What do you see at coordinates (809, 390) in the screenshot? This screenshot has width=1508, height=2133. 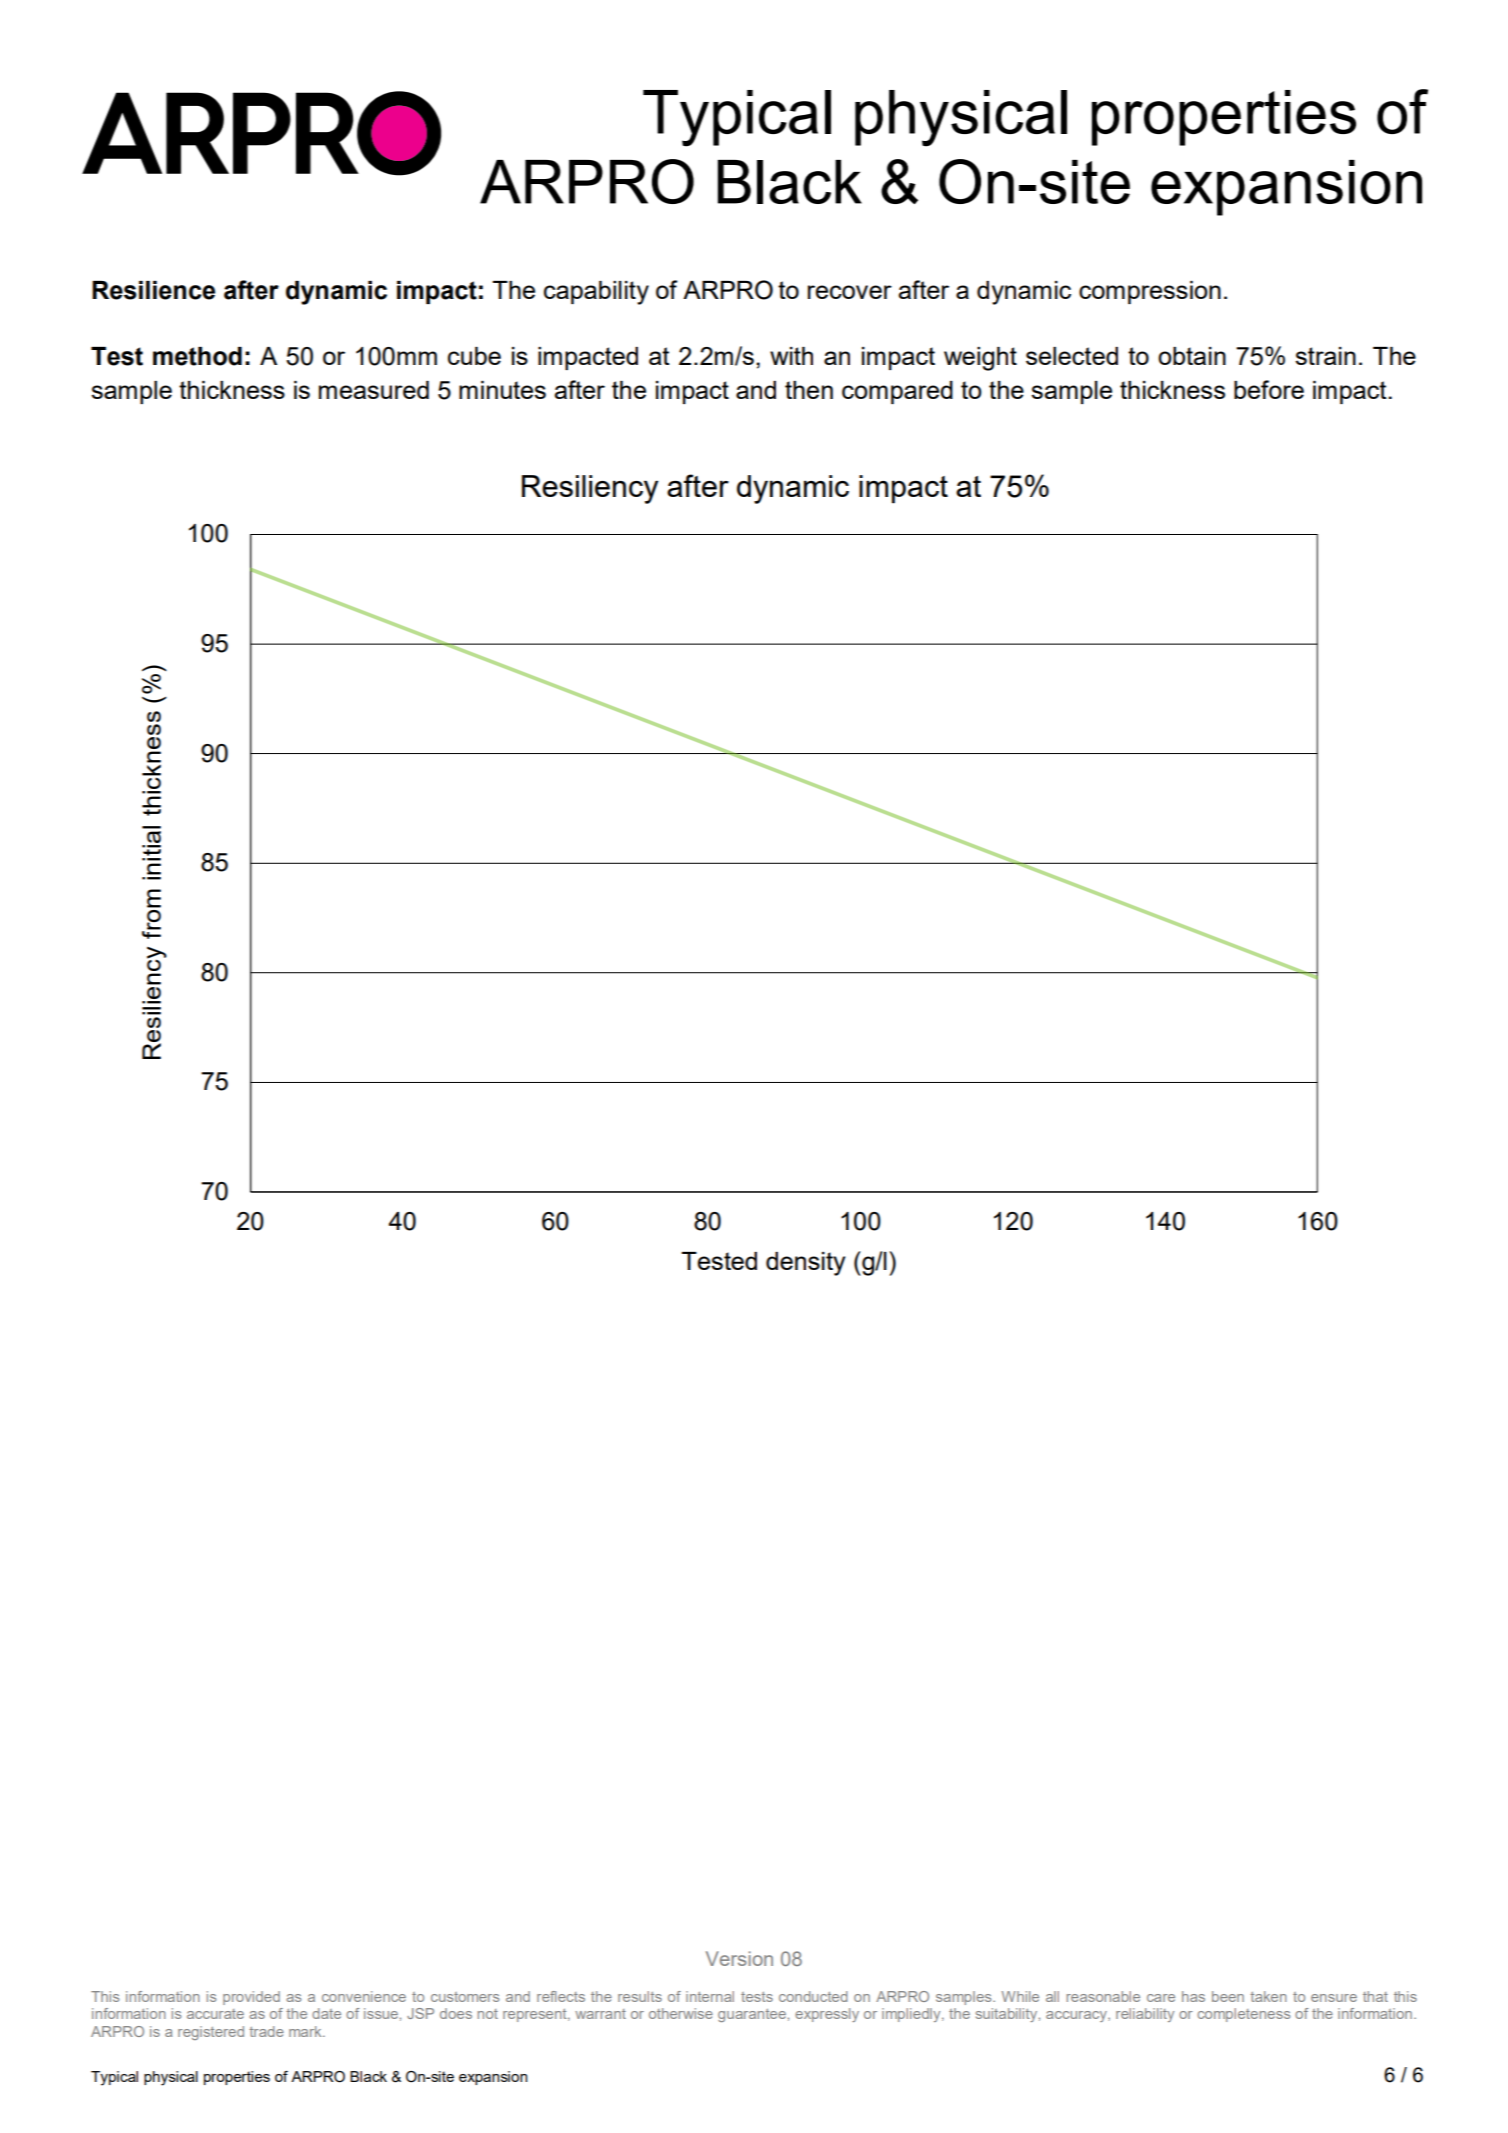 I see `then` at bounding box center [809, 390].
